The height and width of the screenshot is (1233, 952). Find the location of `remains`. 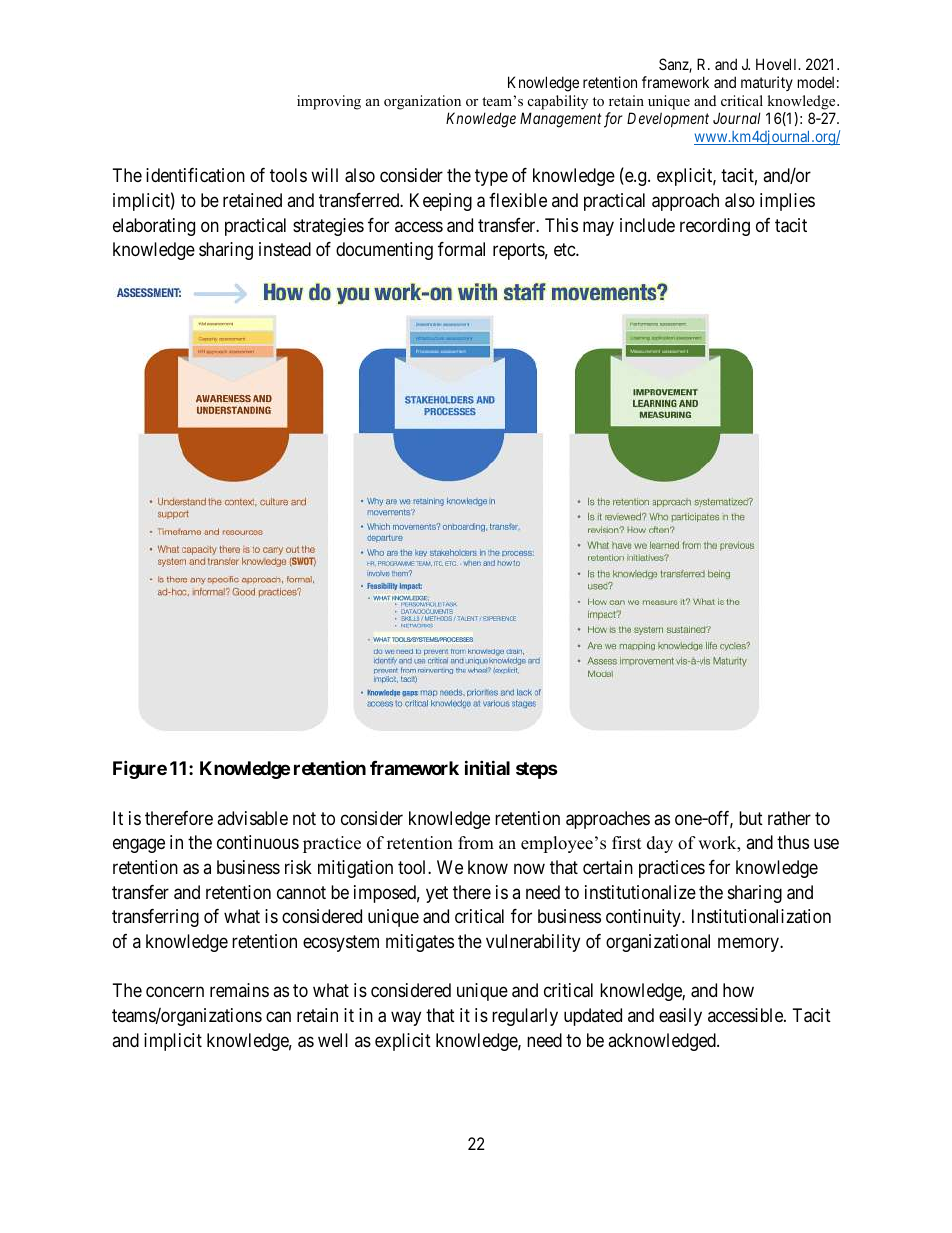

remains is located at coordinates (239, 990).
